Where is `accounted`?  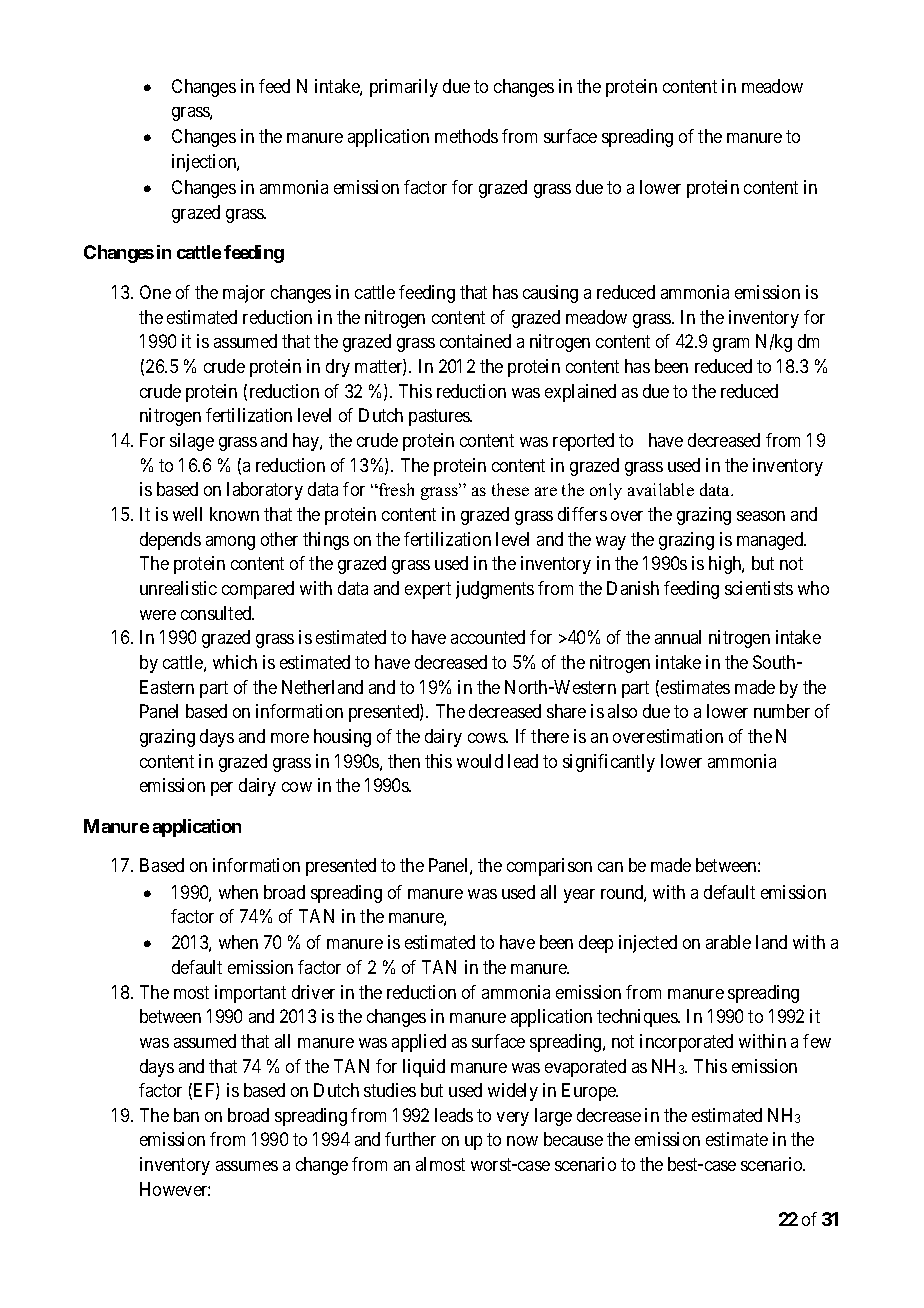
accounted is located at coordinates (488, 637).
